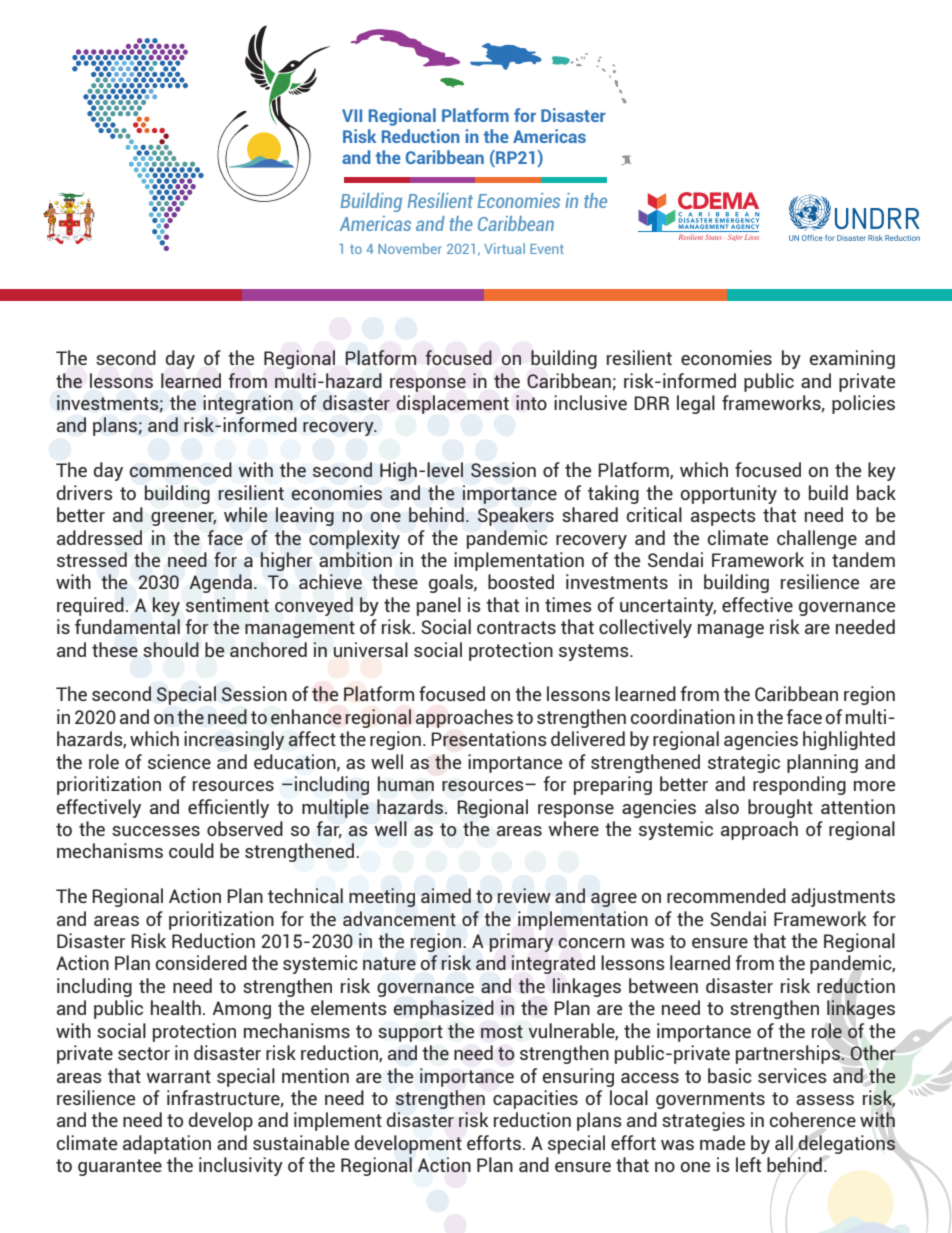 The image size is (952, 1233). I want to click on brought, so click(780, 808).
